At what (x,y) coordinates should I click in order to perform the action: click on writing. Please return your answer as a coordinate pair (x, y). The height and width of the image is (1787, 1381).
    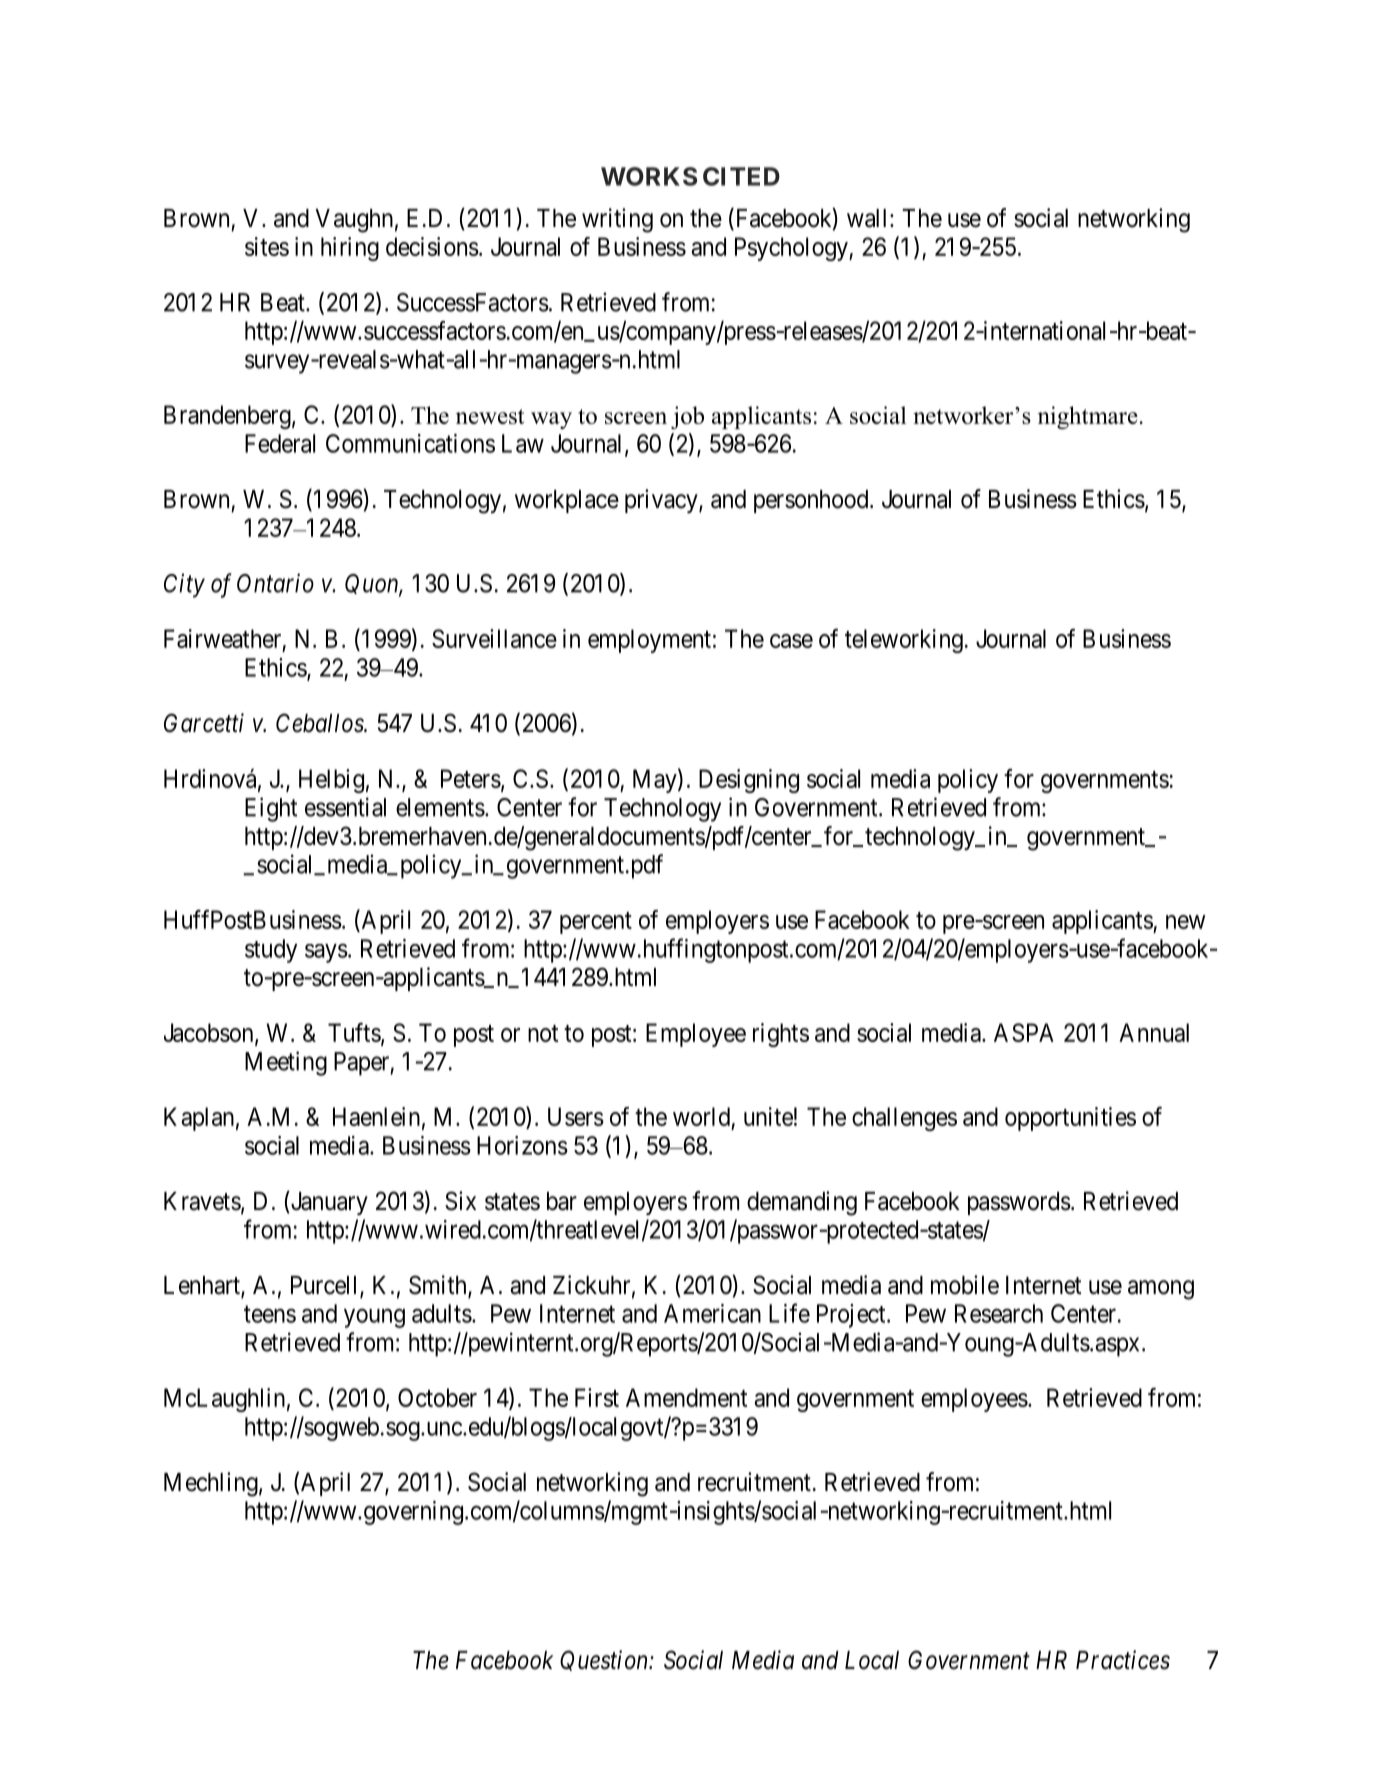
    Looking at the image, I should click on (617, 220).
